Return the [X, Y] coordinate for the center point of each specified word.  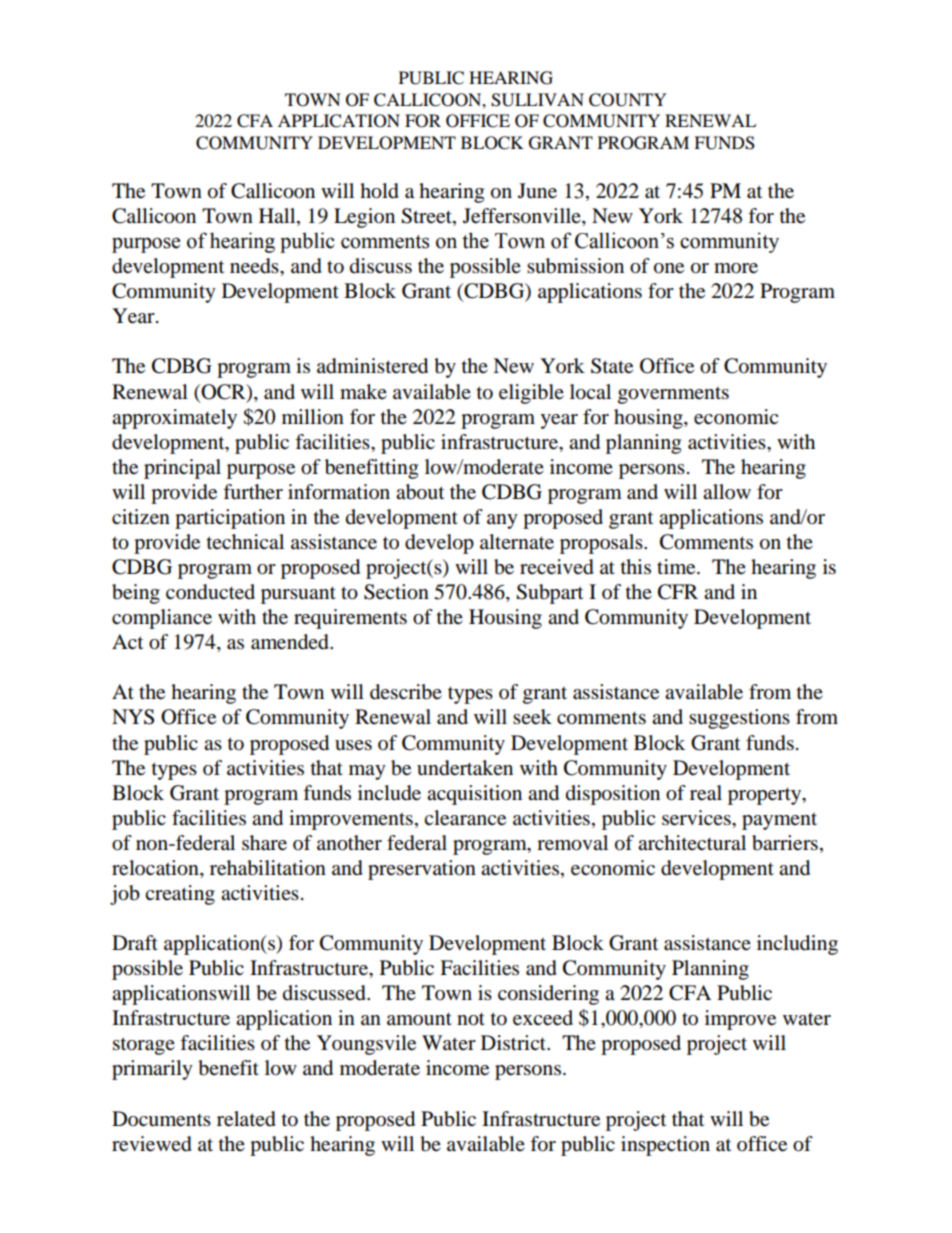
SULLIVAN [537, 100]
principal [182, 469]
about [420, 492]
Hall [278, 217]
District [515, 1042]
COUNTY [628, 100]
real [706, 793]
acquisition [474, 795]
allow [727, 492]
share [264, 843]
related [246, 1119]
